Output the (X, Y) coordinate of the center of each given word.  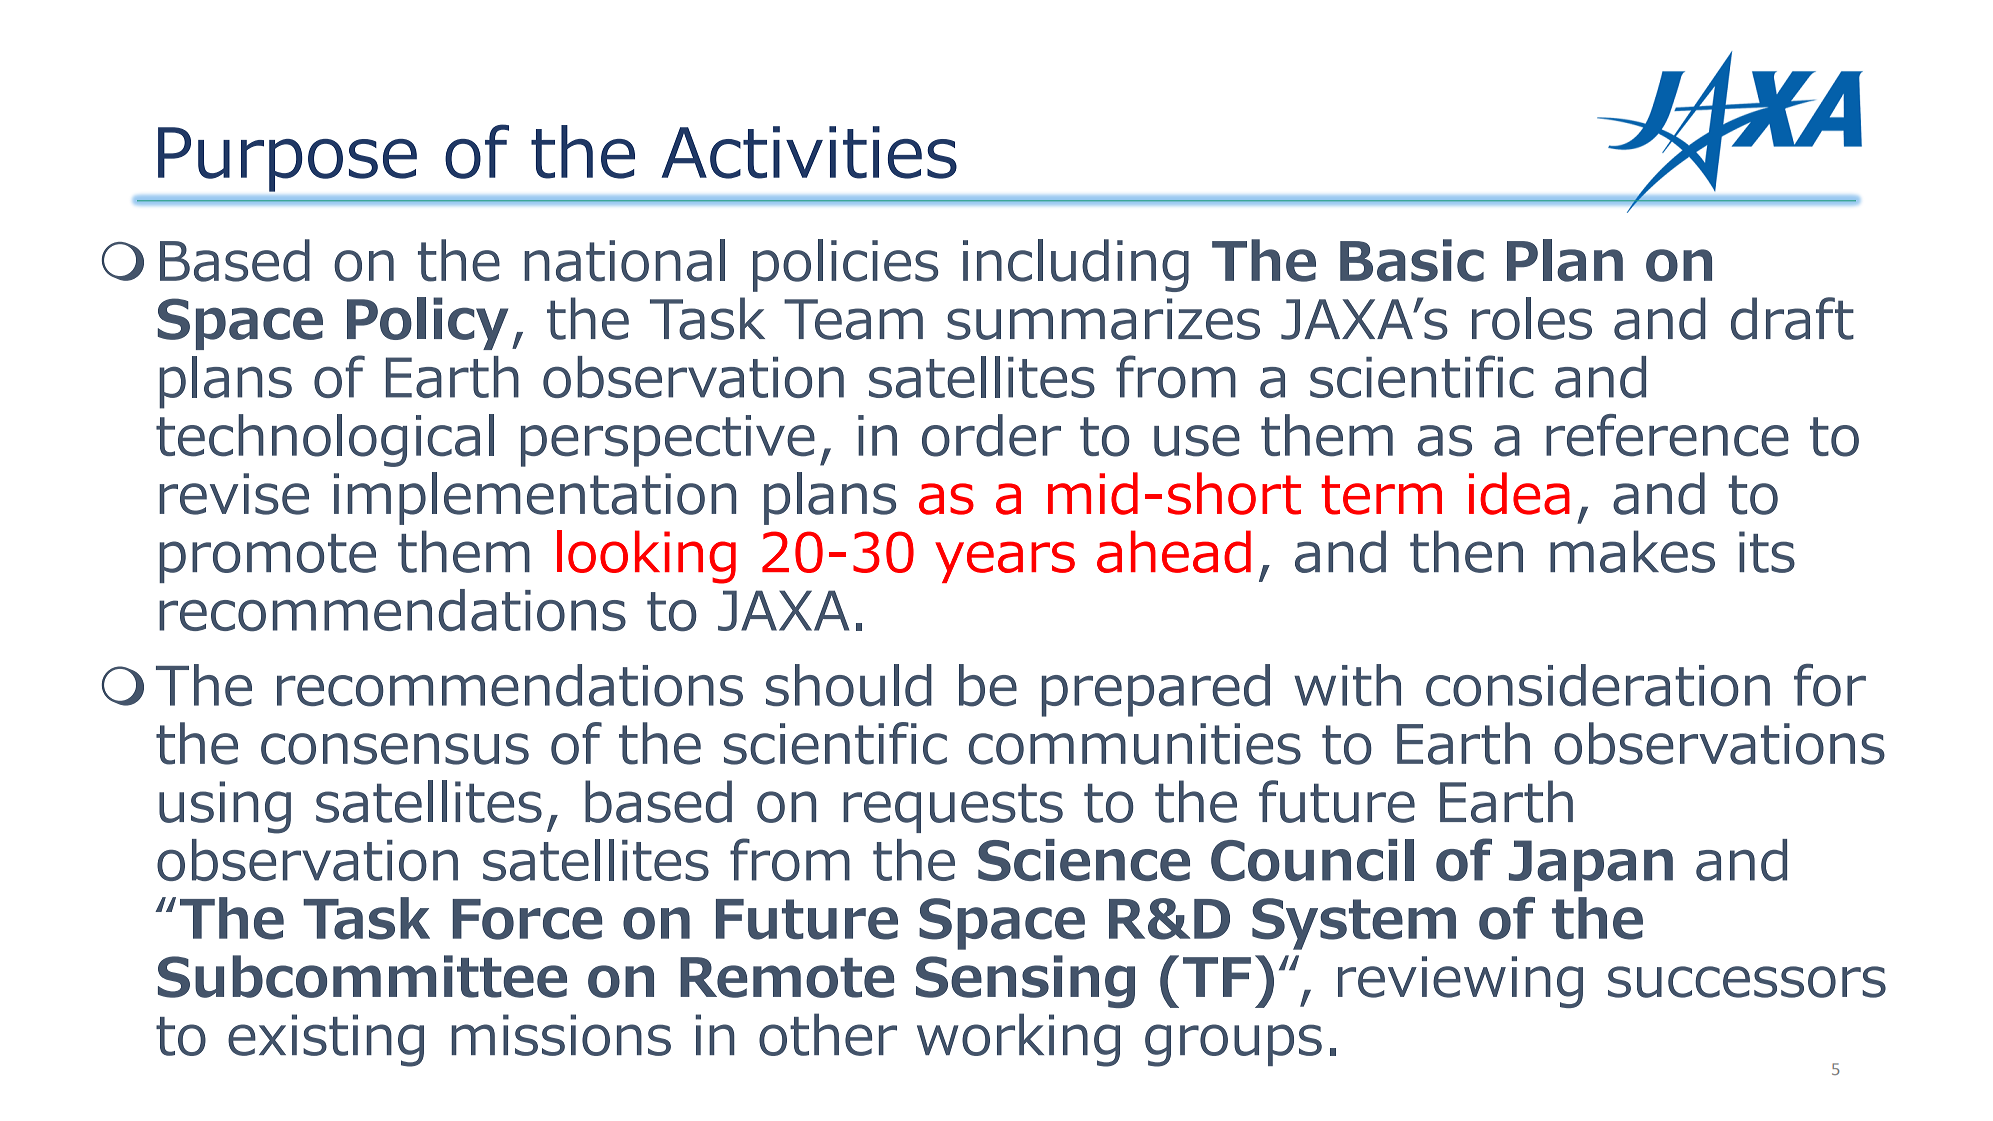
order (991, 435)
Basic (1412, 260)
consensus (395, 749)
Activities (809, 152)
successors (1747, 982)
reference (1667, 435)
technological (325, 440)
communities (1135, 744)
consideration (1598, 685)
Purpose (287, 159)
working (1018, 1040)
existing (326, 1040)
